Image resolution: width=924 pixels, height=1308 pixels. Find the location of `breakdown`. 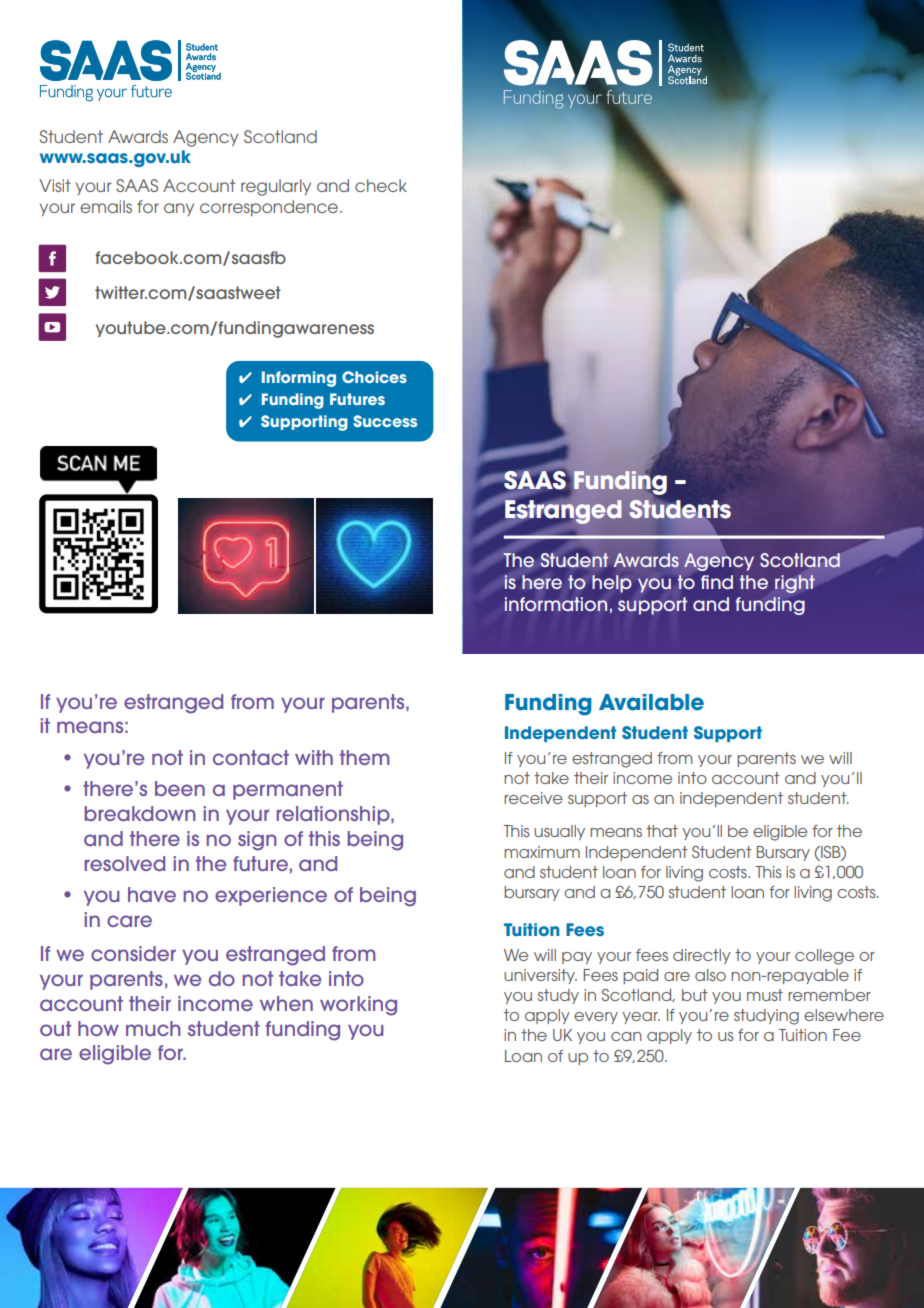

breakdown is located at coordinates (140, 813).
